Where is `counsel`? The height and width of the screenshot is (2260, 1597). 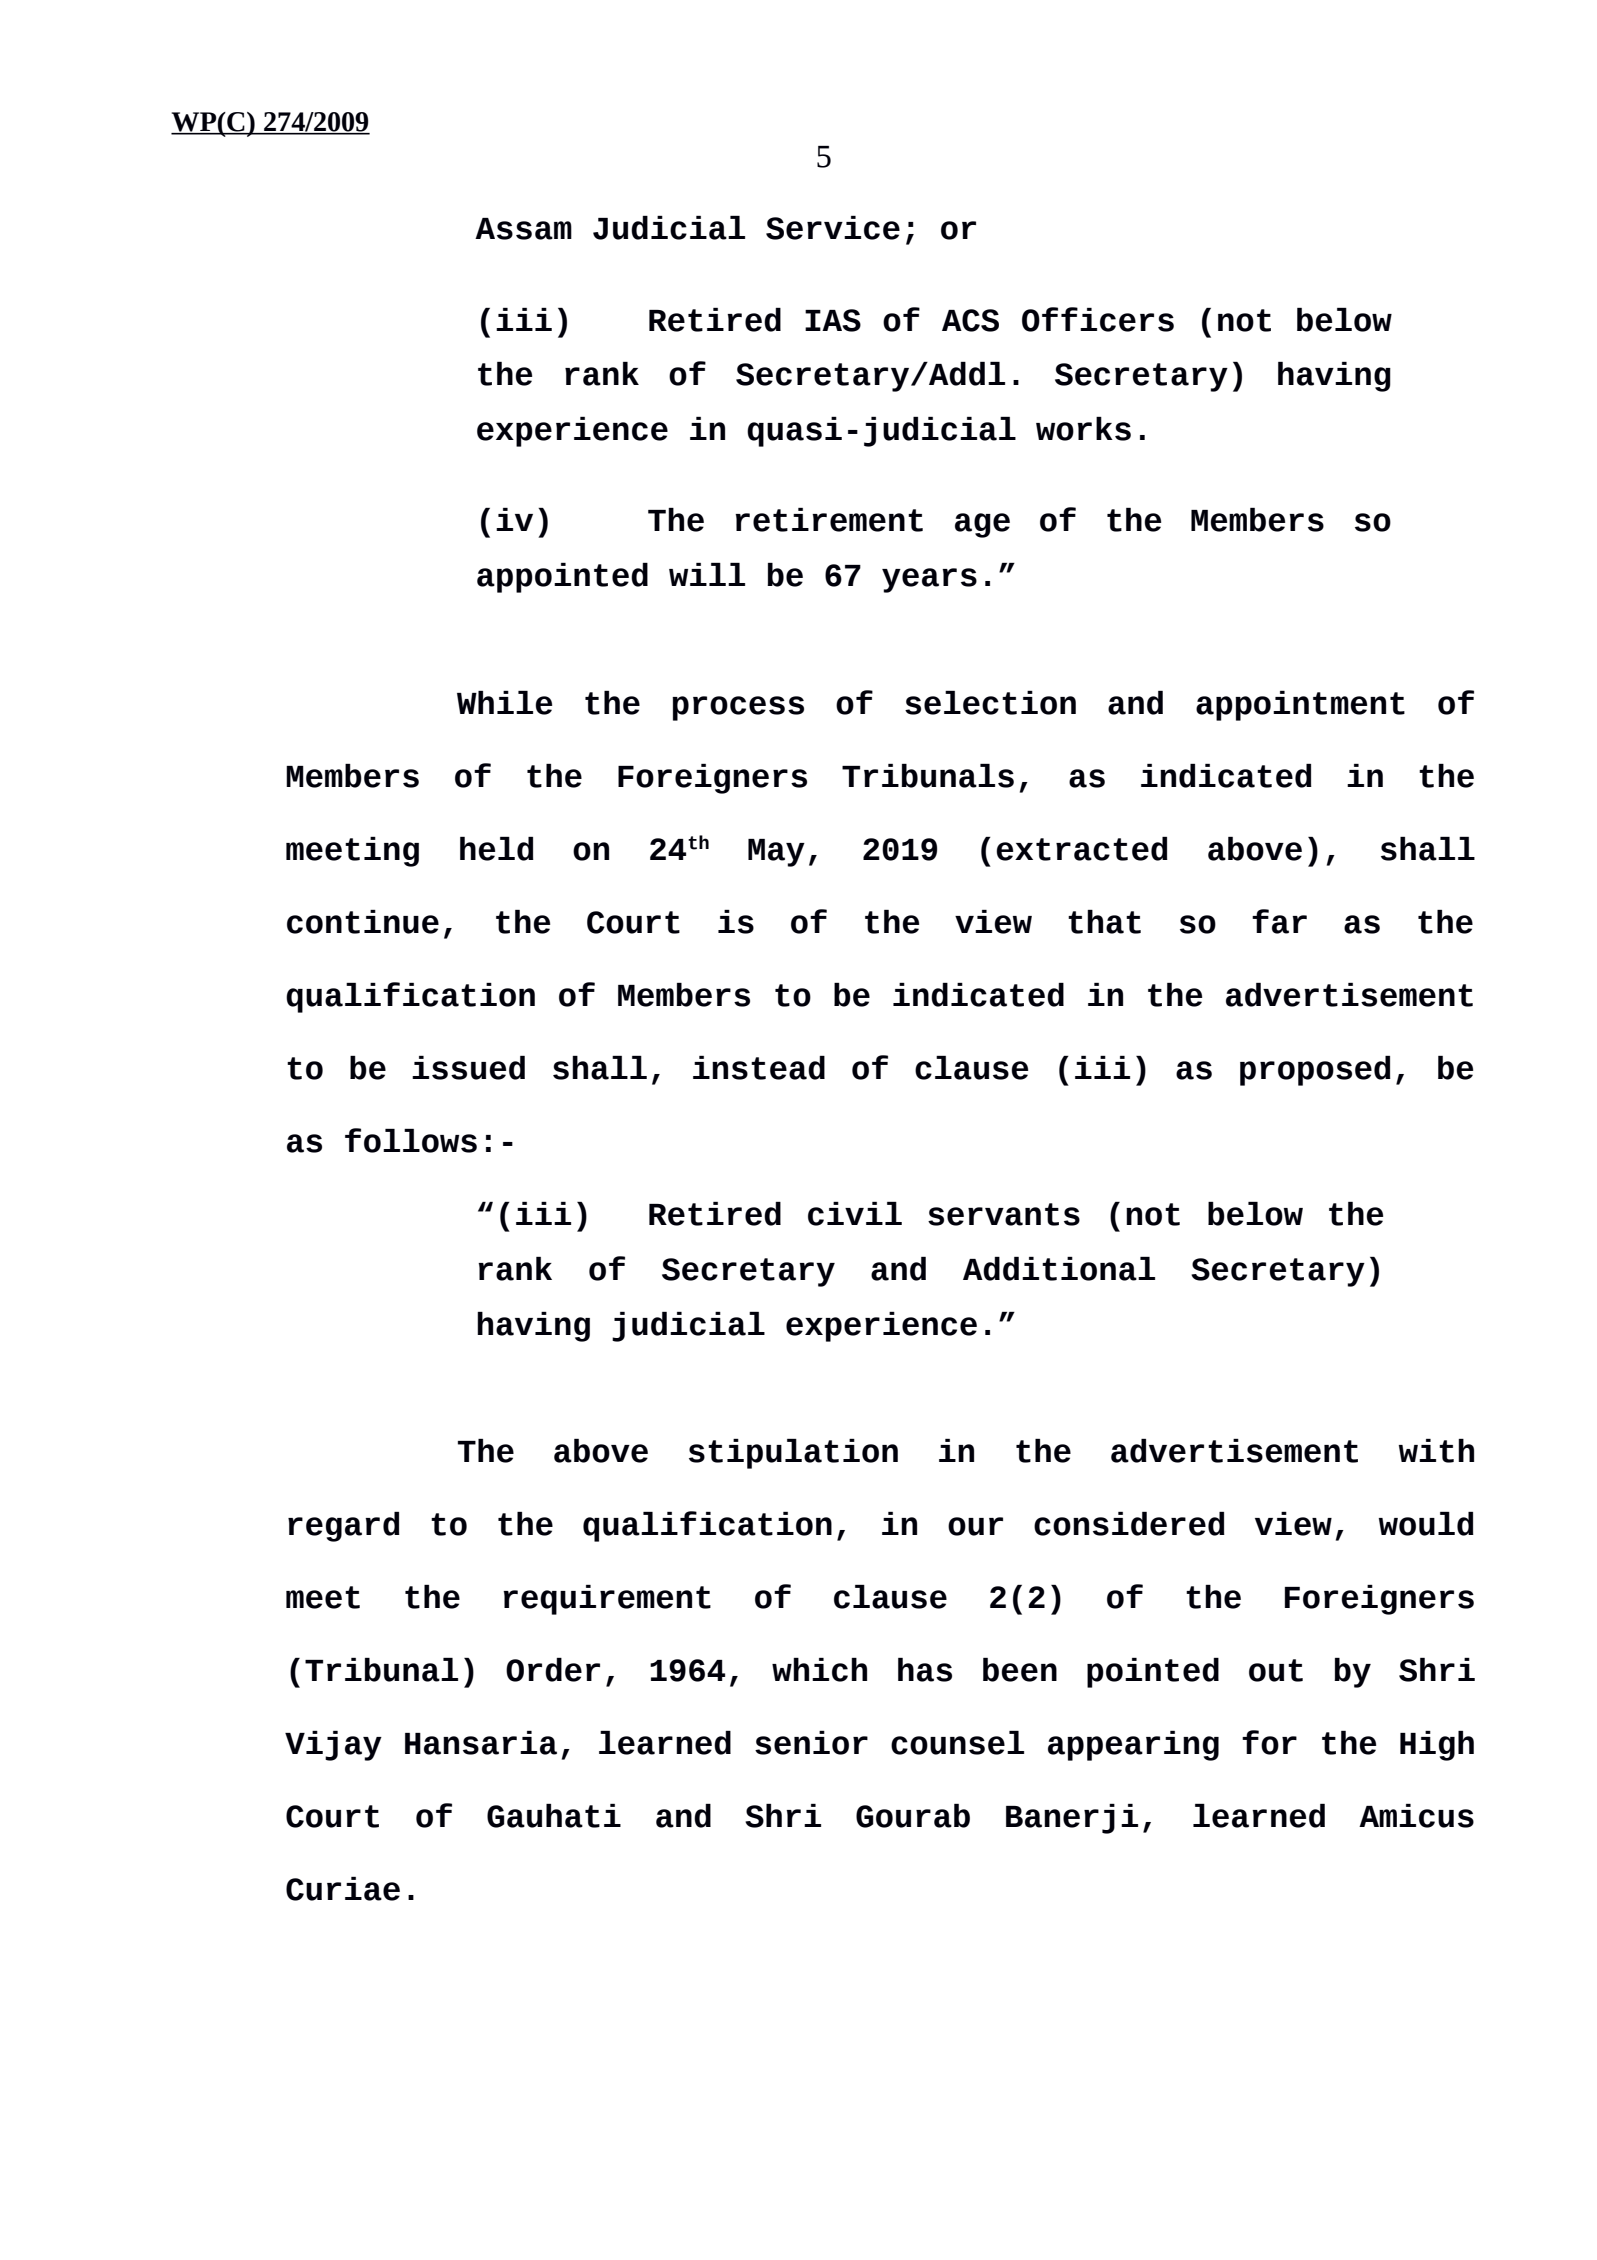
counsel is located at coordinates (957, 1743).
